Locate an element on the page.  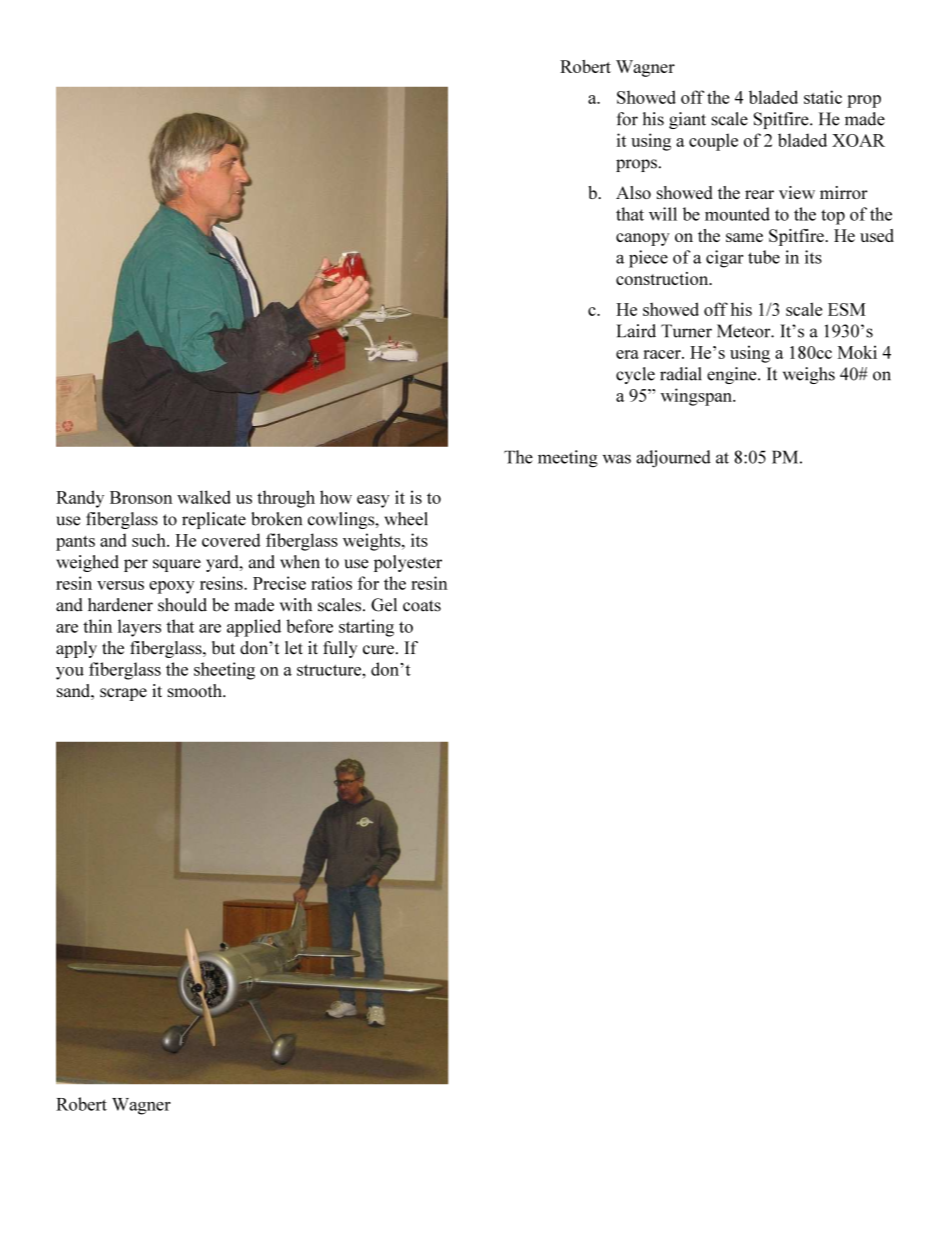
static is located at coordinates (823, 97).
